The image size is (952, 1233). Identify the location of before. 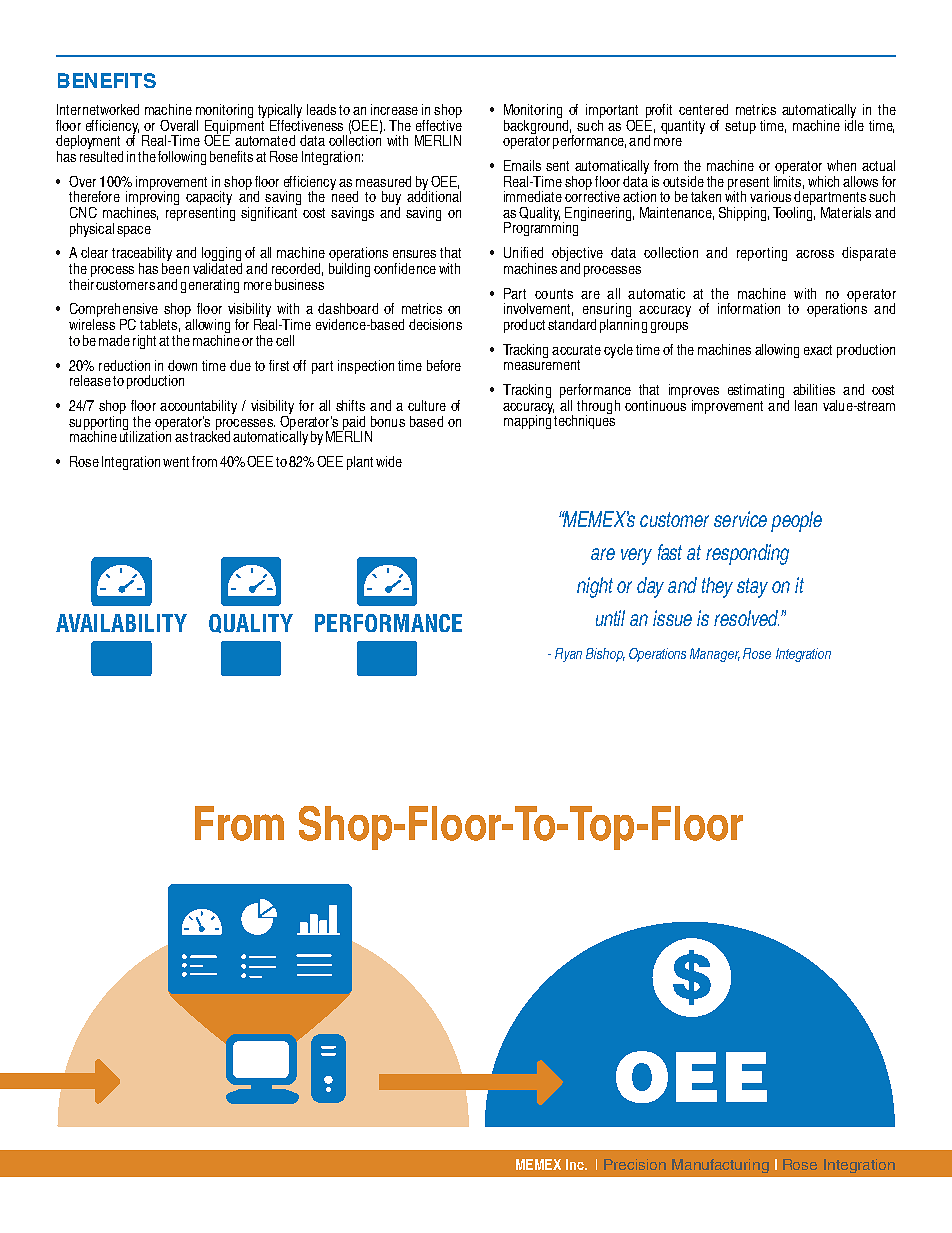
(444, 365).
